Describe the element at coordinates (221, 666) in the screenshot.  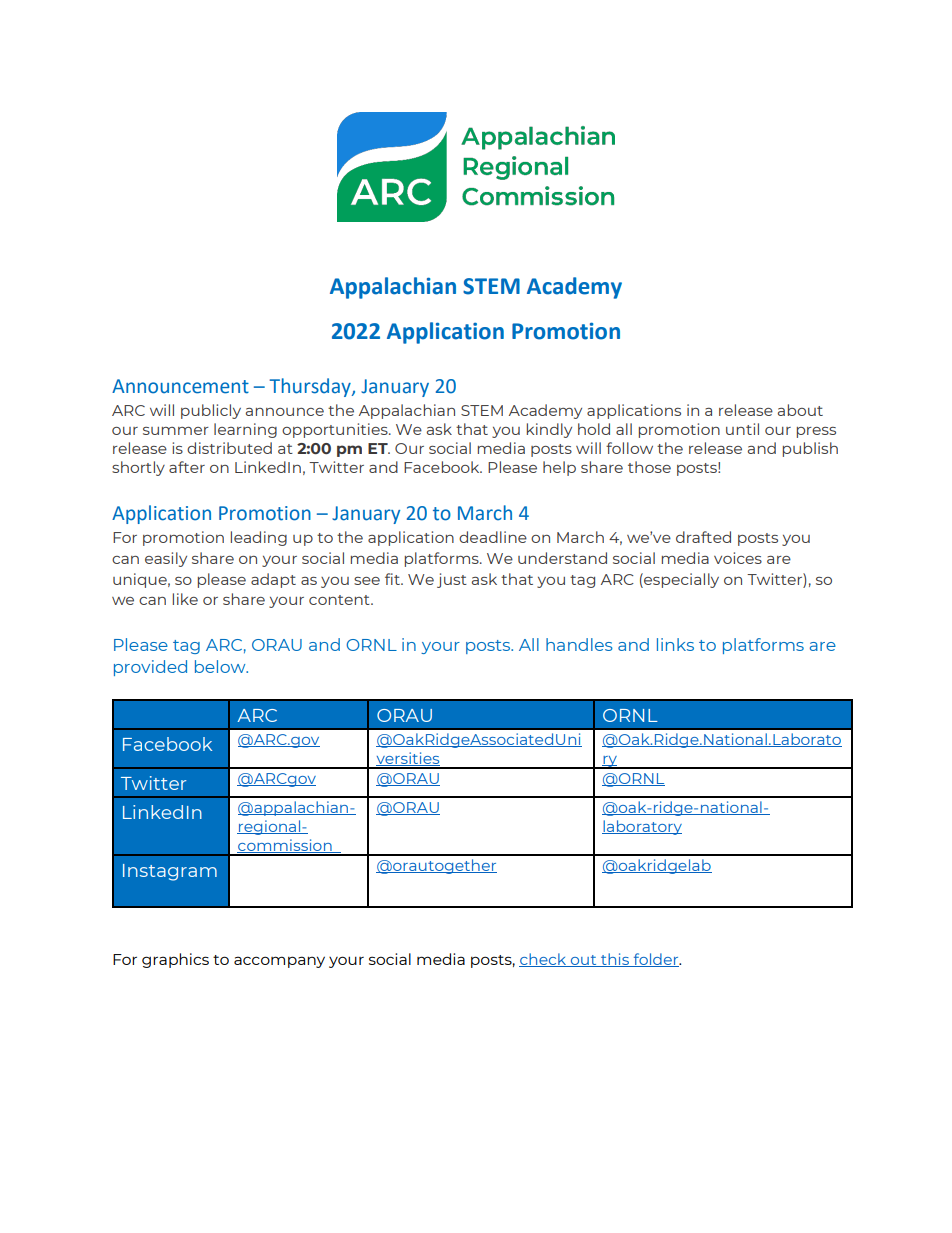
I see `below` at that location.
